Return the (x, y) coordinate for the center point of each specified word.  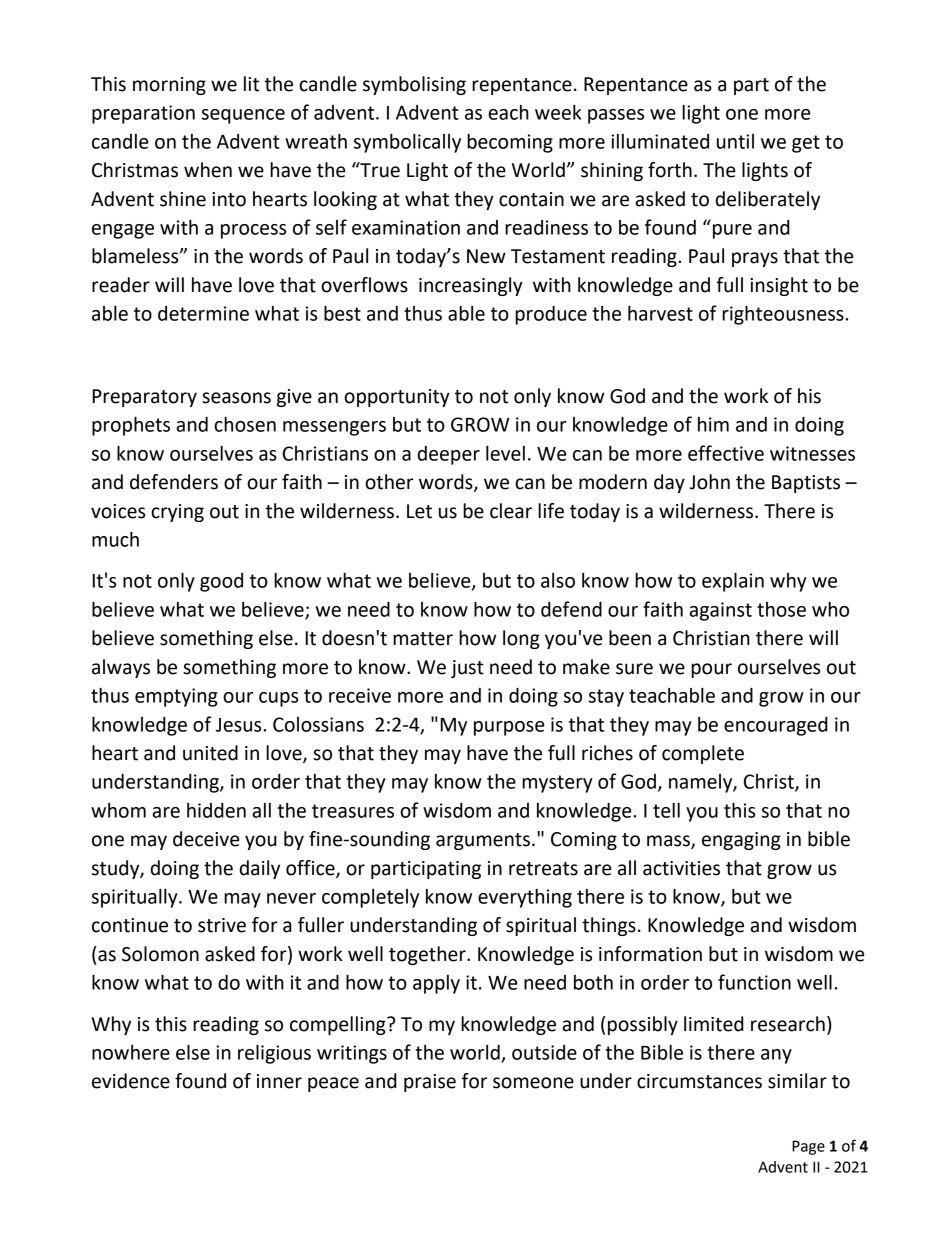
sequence (243, 116)
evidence (131, 1081)
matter (423, 639)
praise (430, 1083)
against (721, 611)
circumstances (699, 1081)
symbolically (407, 143)
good (221, 582)
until (735, 141)
